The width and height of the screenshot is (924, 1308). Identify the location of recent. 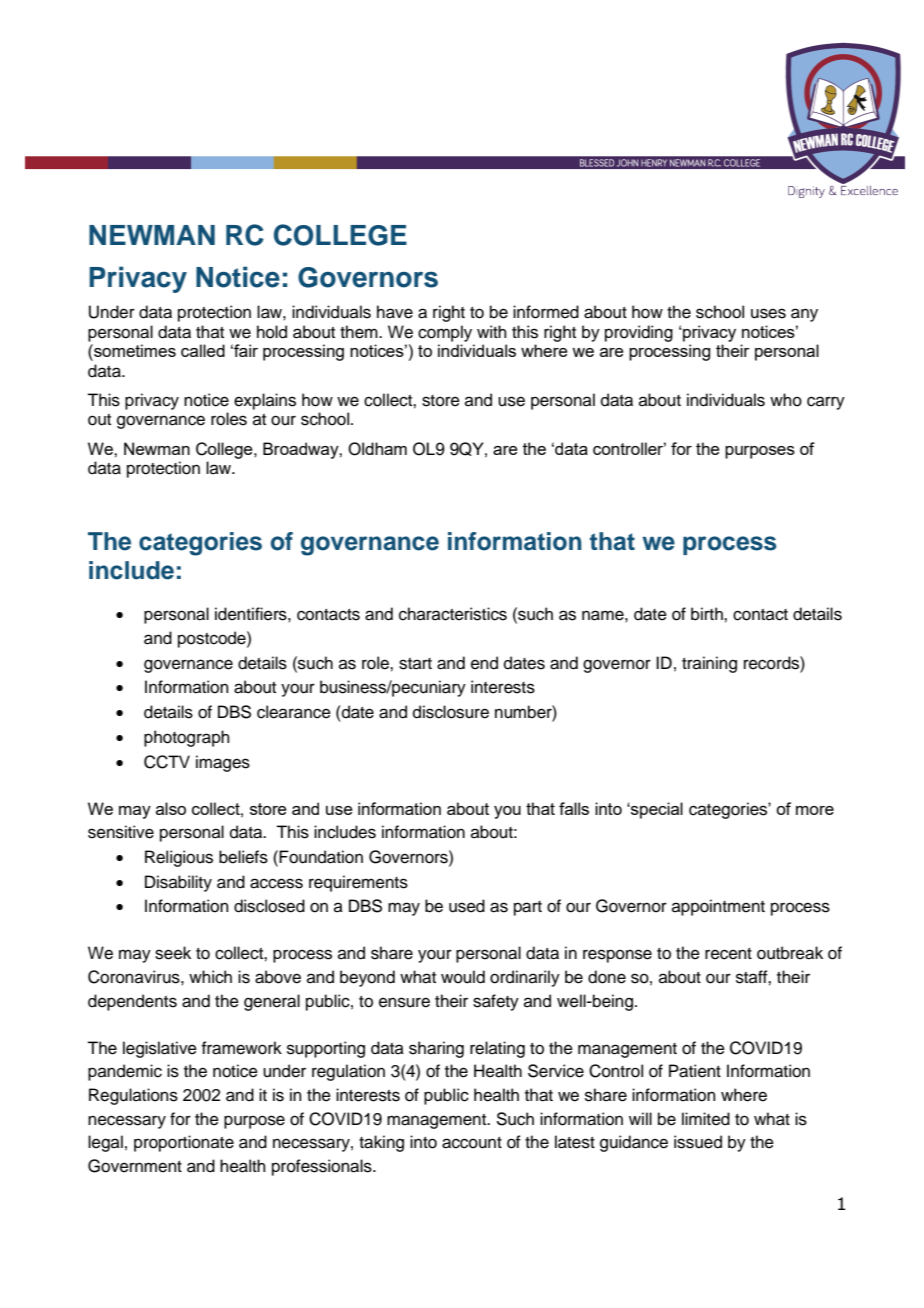
(728, 954).
